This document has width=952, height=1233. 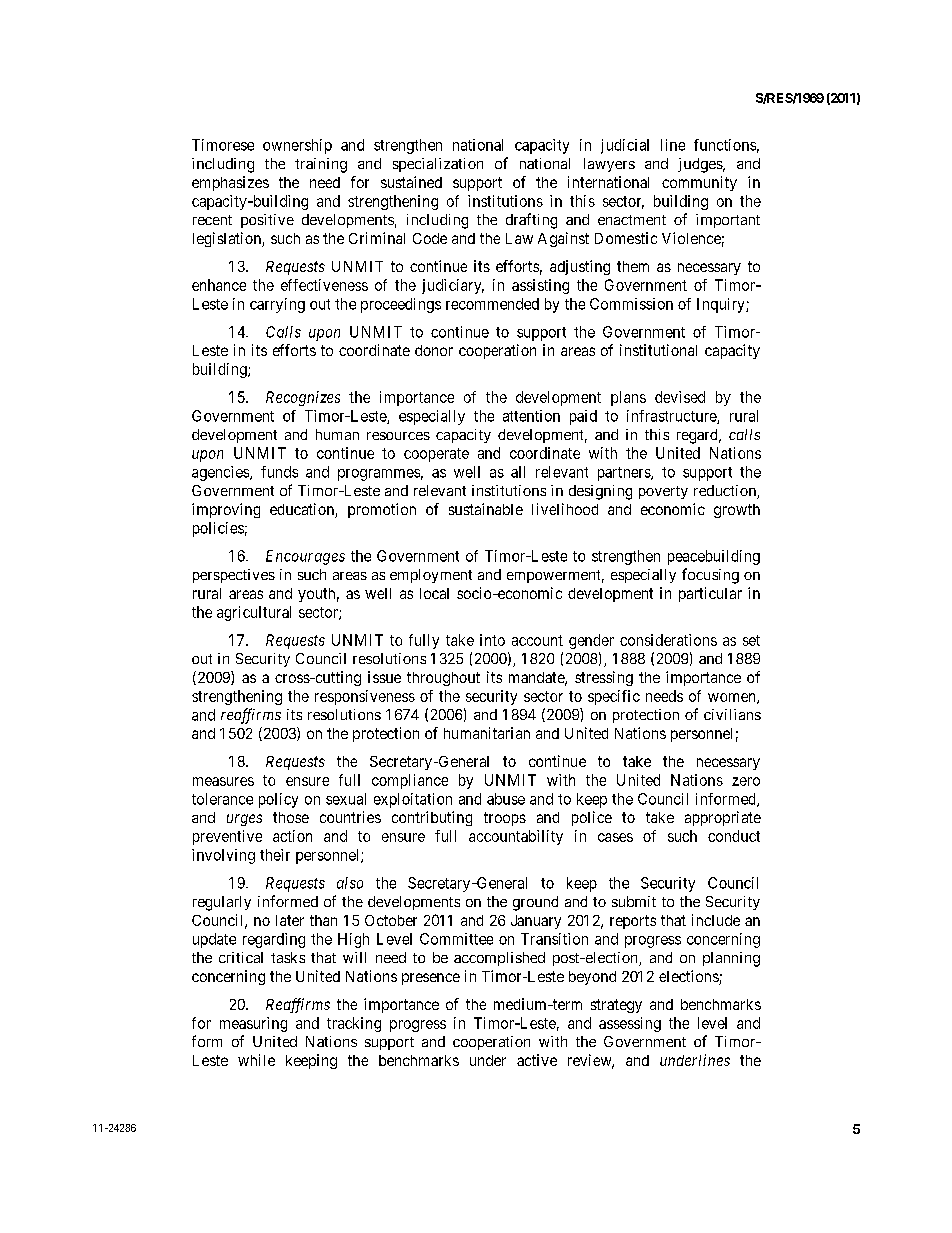 I want to click on particular, so click(x=710, y=594).
